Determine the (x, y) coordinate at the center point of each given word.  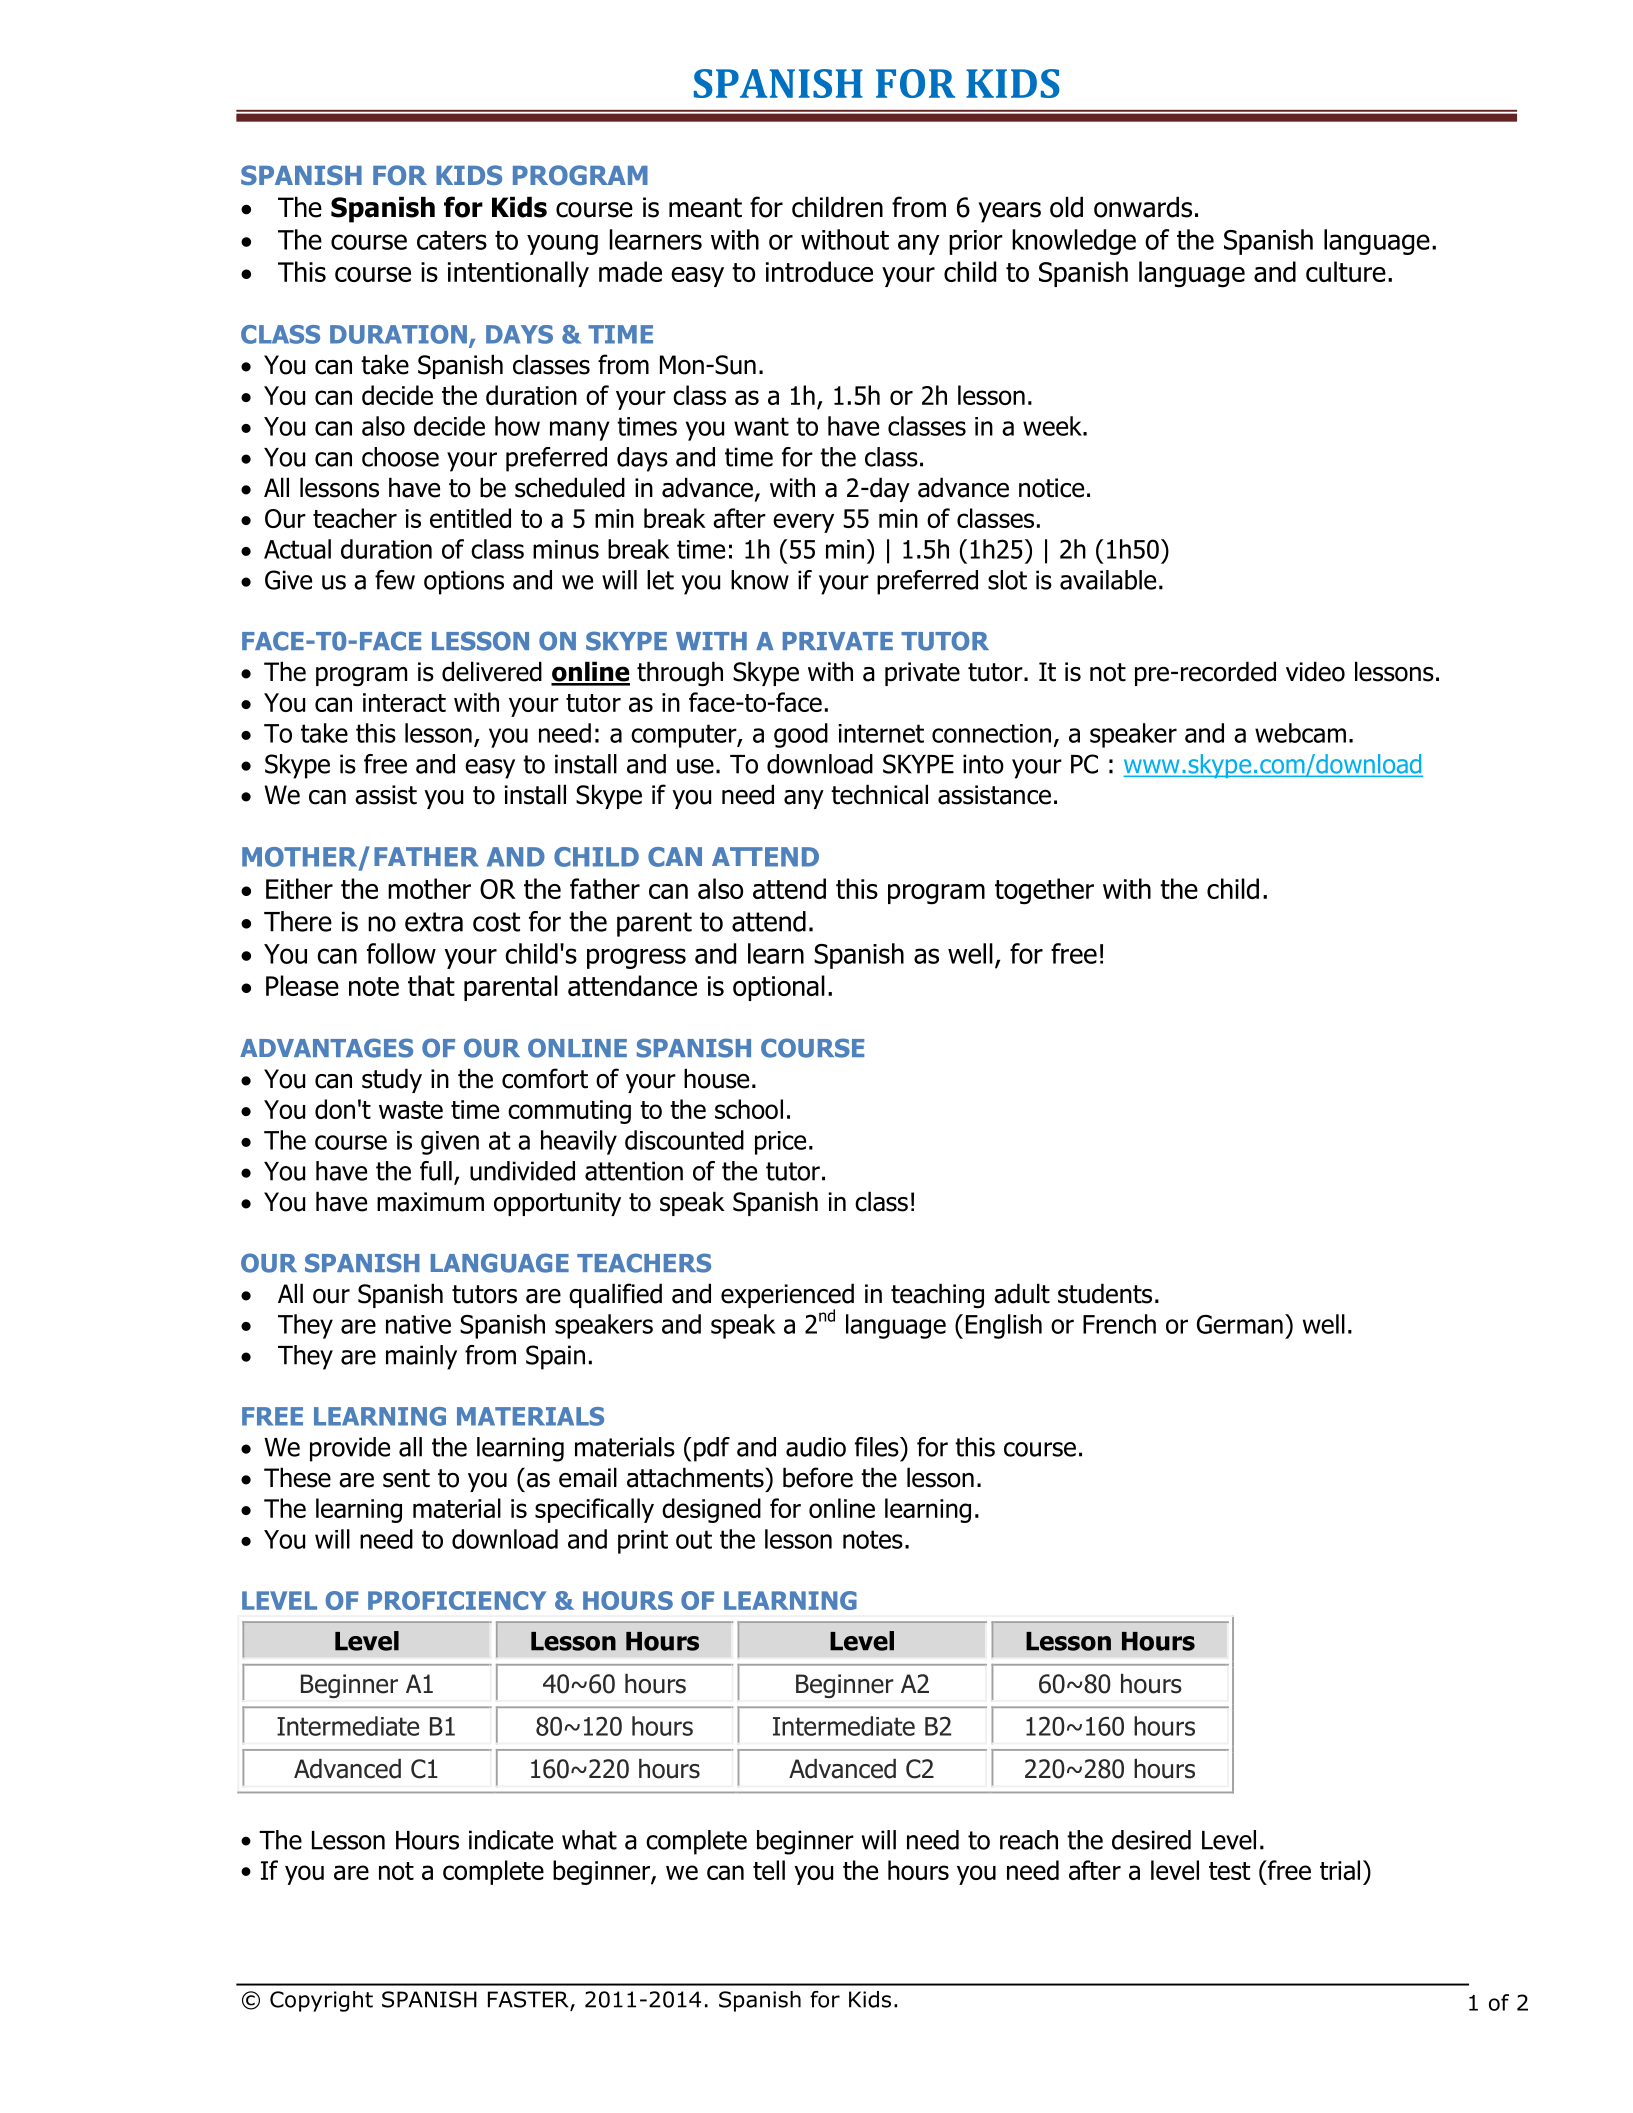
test (1229, 1871)
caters (452, 240)
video (1315, 671)
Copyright (321, 2001)
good (801, 735)
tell (769, 1870)
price (780, 1143)
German (1240, 1324)
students (1105, 1293)
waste (411, 1110)
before (818, 1477)
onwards (1143, 207)
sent (406, 1478)
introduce (819, 271)
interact (404, 702)
